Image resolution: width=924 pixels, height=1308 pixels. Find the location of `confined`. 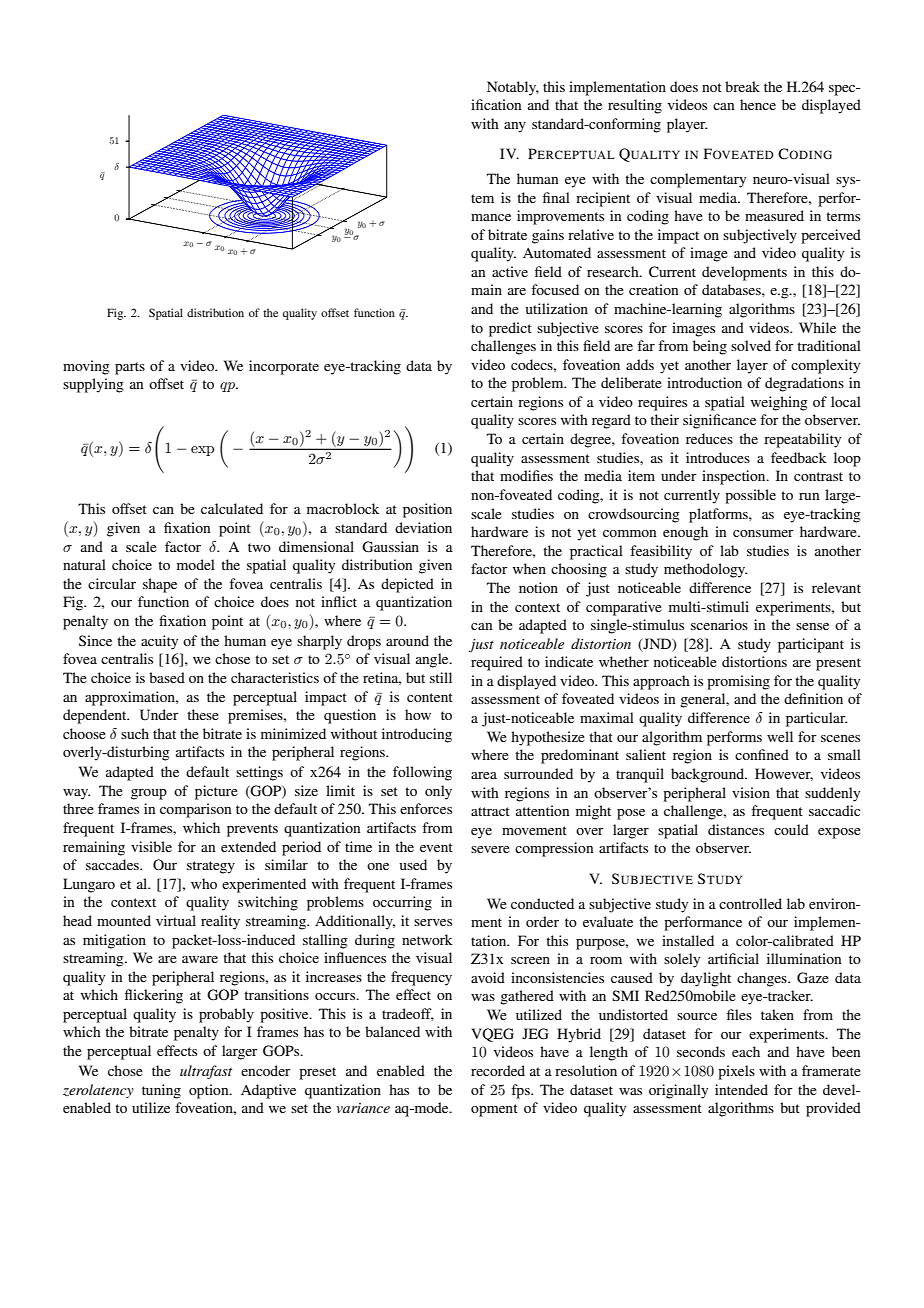

confined is located at coordinates (762, 754).
